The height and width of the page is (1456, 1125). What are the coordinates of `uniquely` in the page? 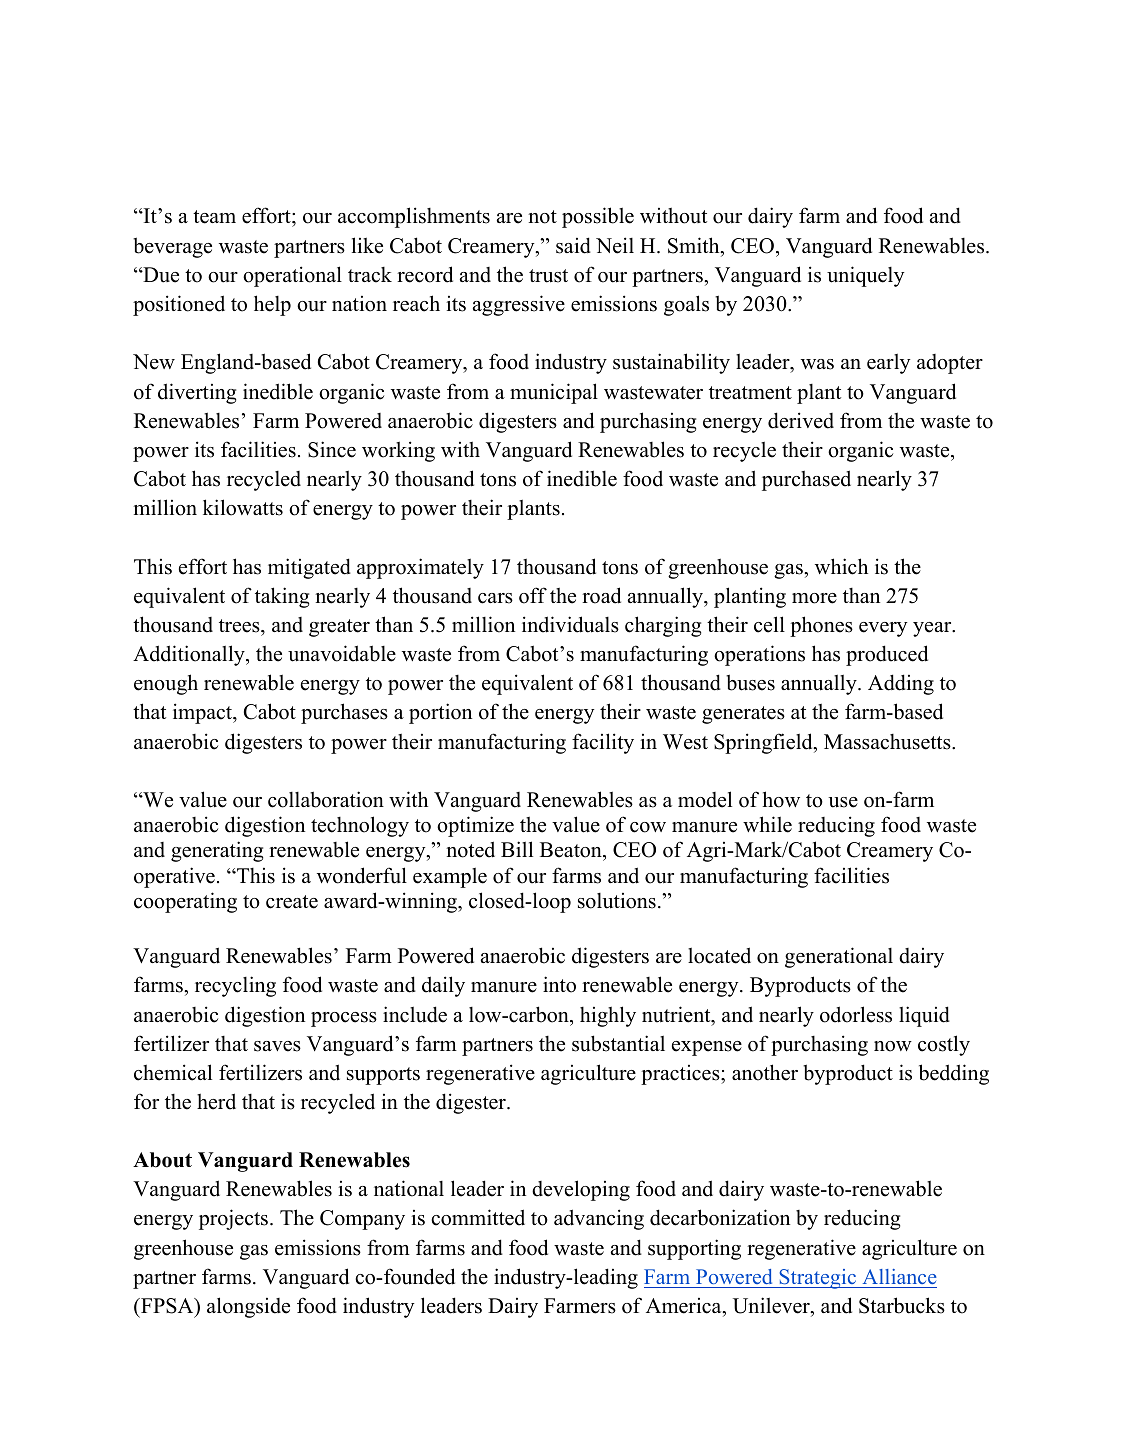 It's located at (865, 276).
